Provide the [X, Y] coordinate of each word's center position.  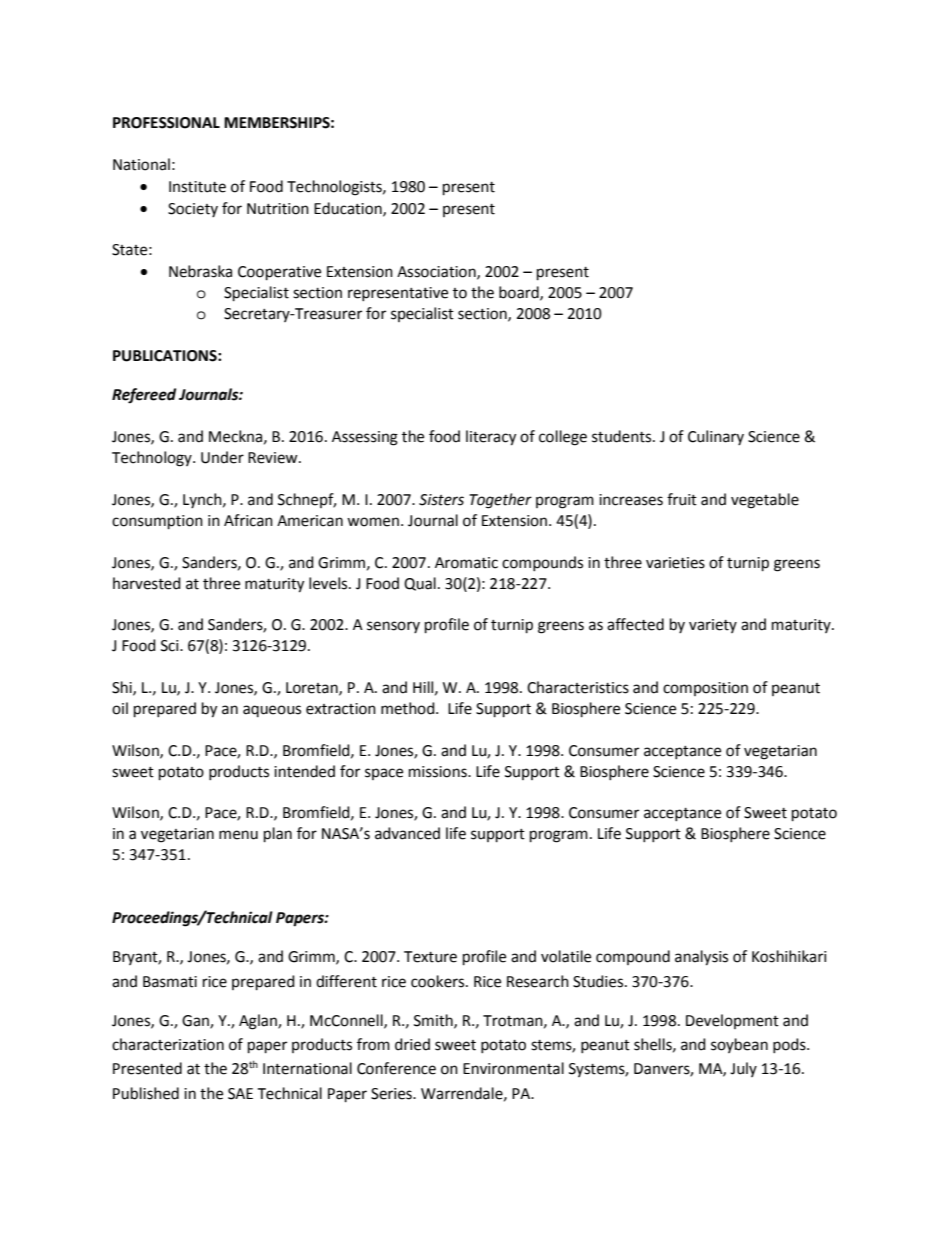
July [743, 1069]
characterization [168, 1044]
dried [412, 1044]
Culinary [716, 437]
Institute [197, 187]
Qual [420, 584]
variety [713, 626]
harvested [147, 583]
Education [349, 209]
